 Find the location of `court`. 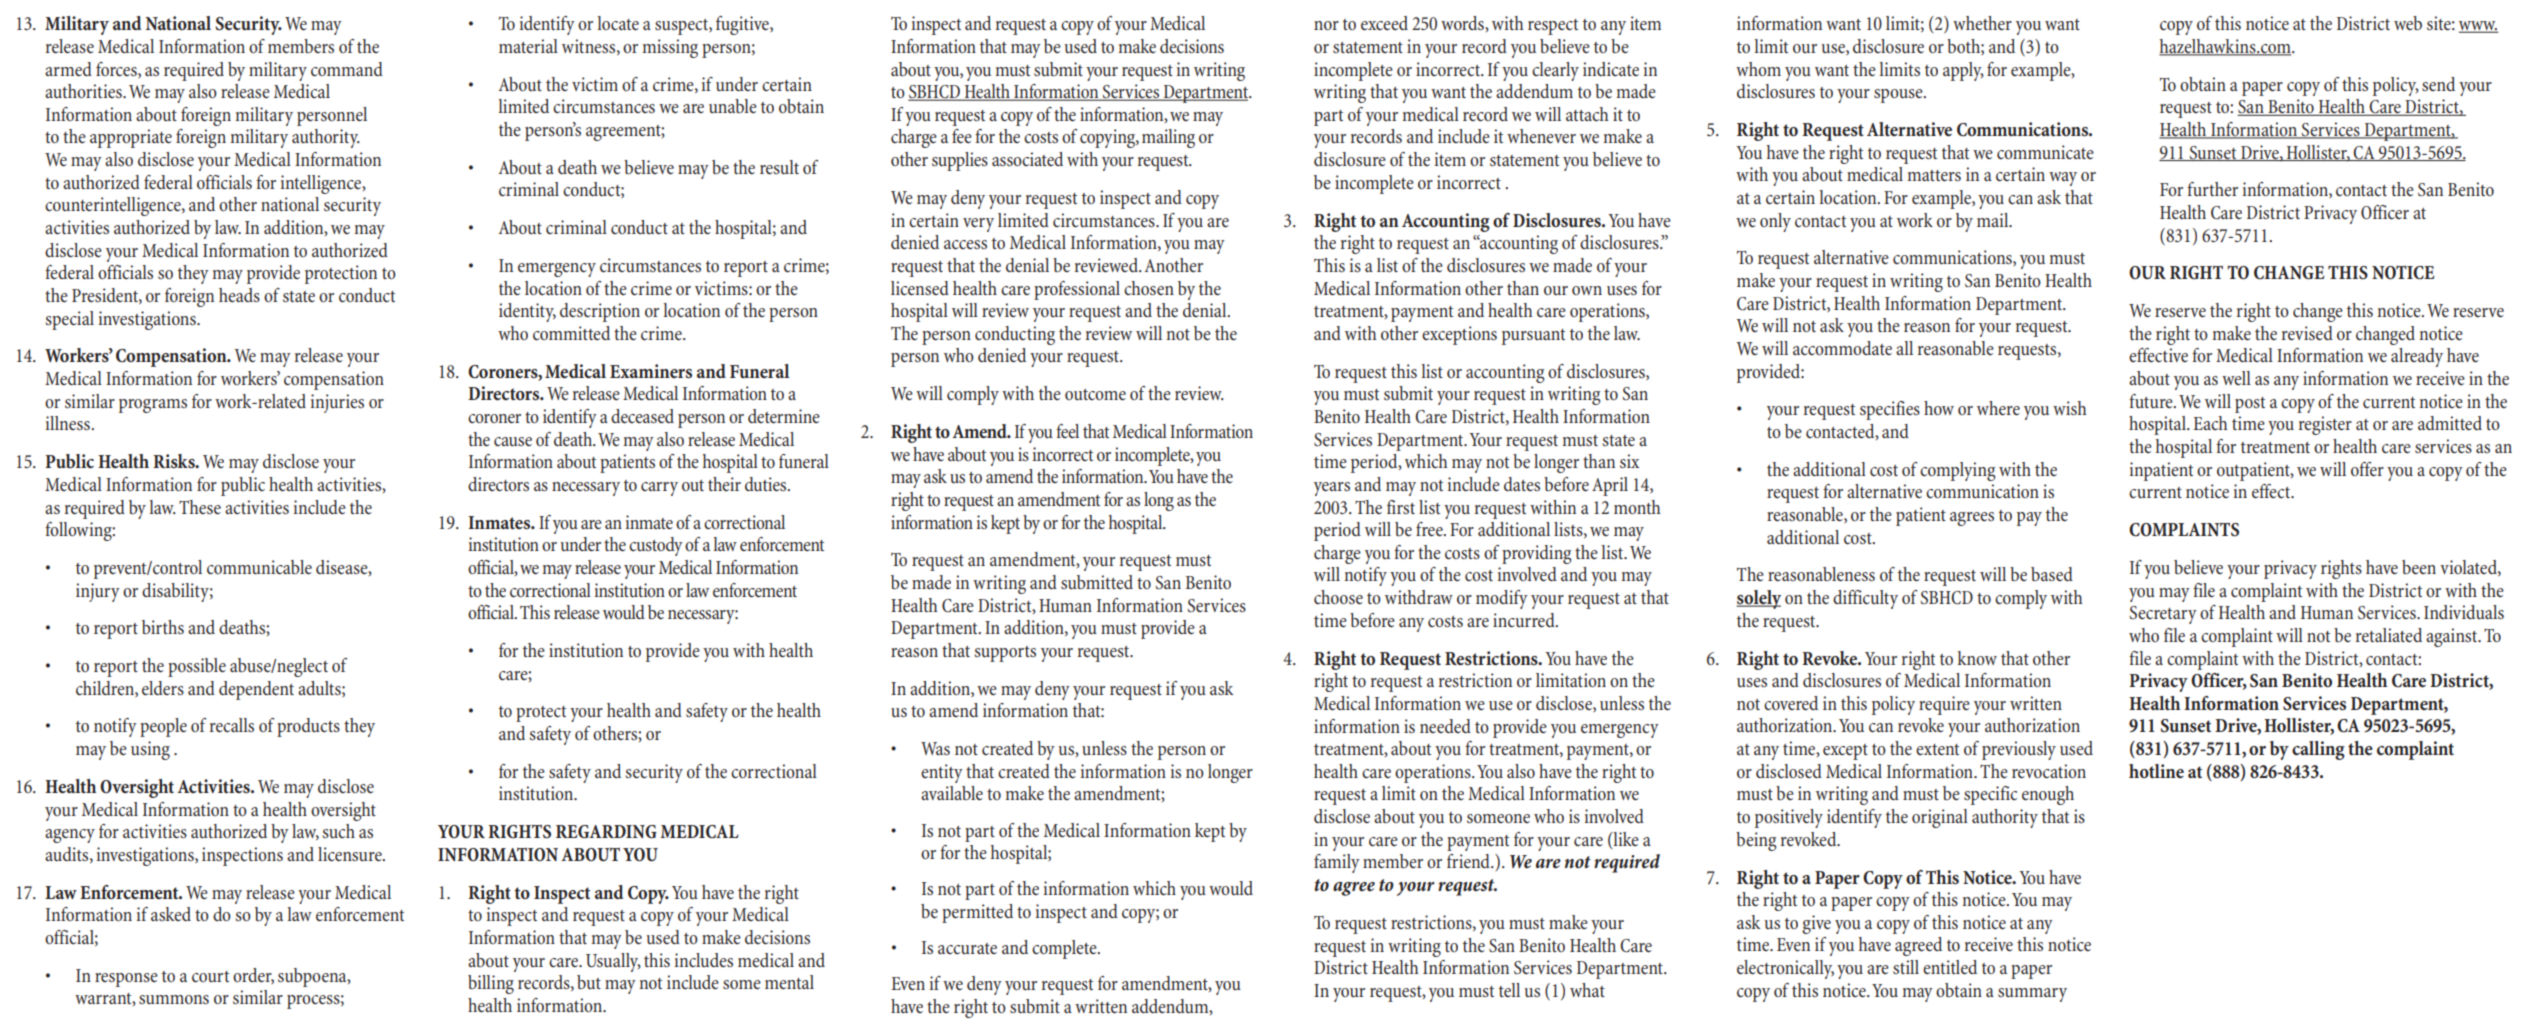

court is located at coordinates (210, 976).
